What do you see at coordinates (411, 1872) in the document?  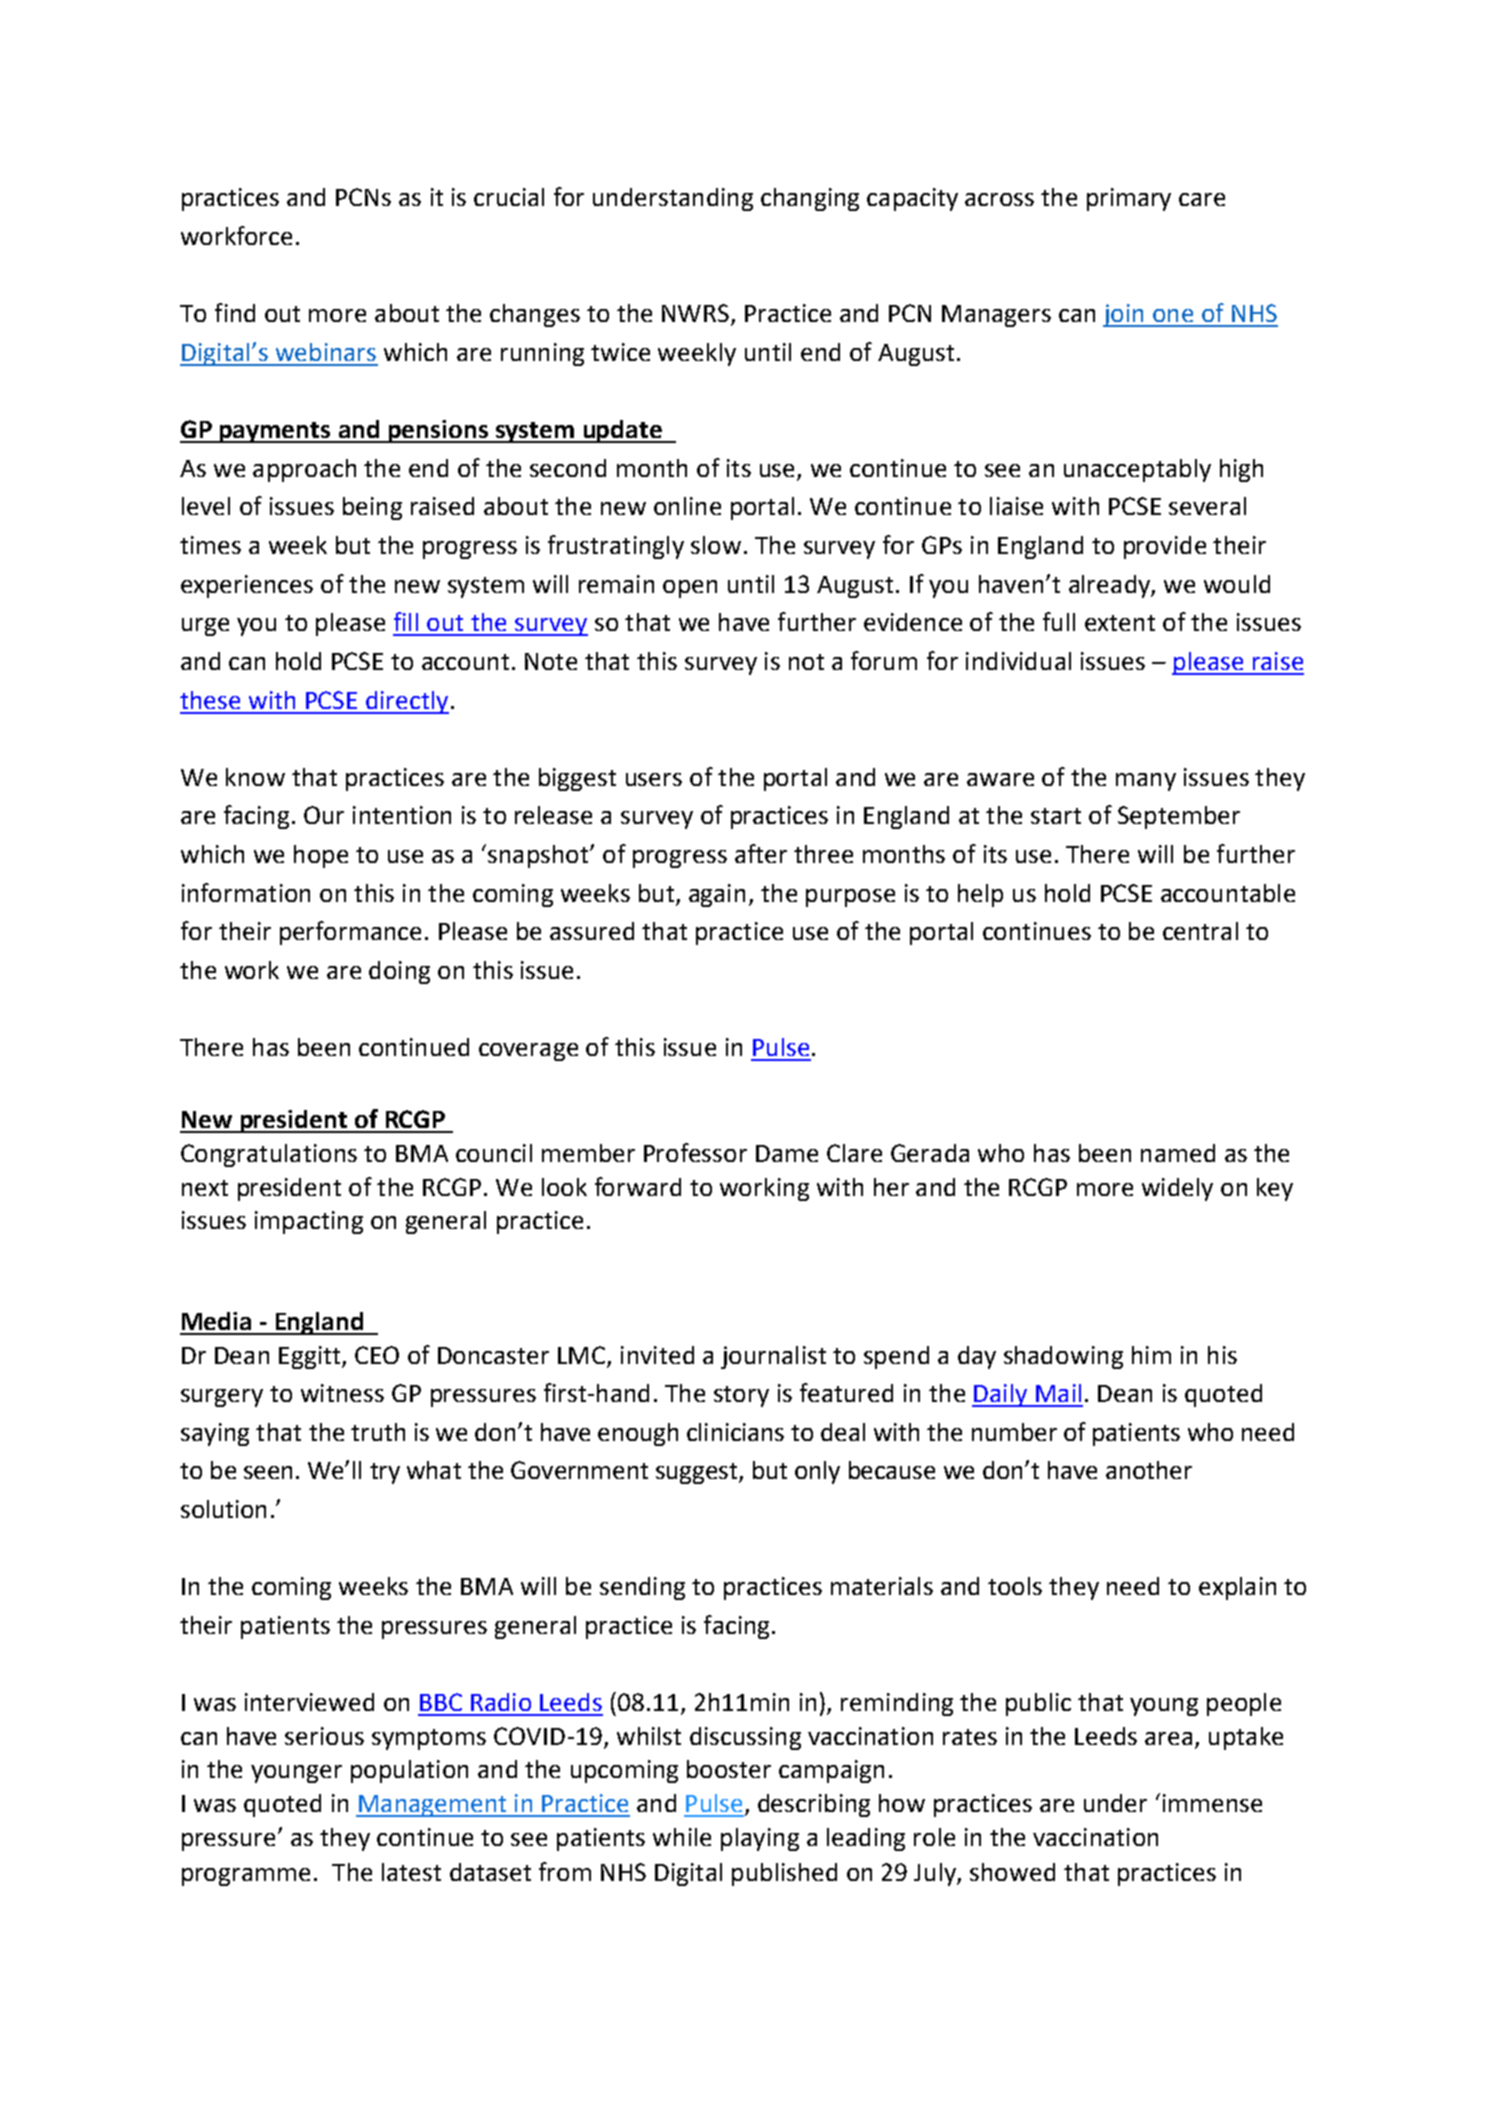 I see `latest` at bounding box center [411, 1872].
